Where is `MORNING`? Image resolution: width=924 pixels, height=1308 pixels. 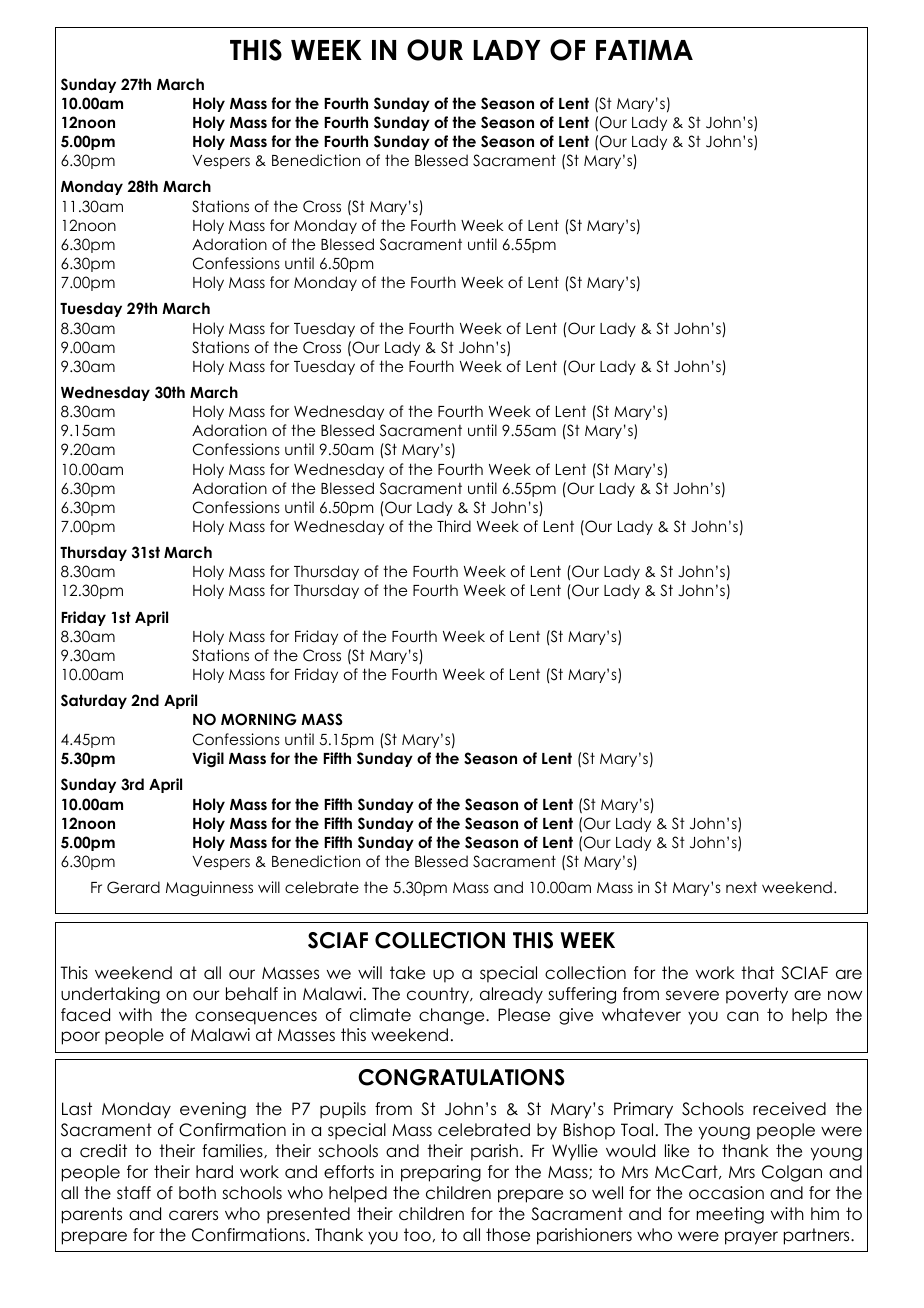 MORNING is located at coordinates (259, 719).
